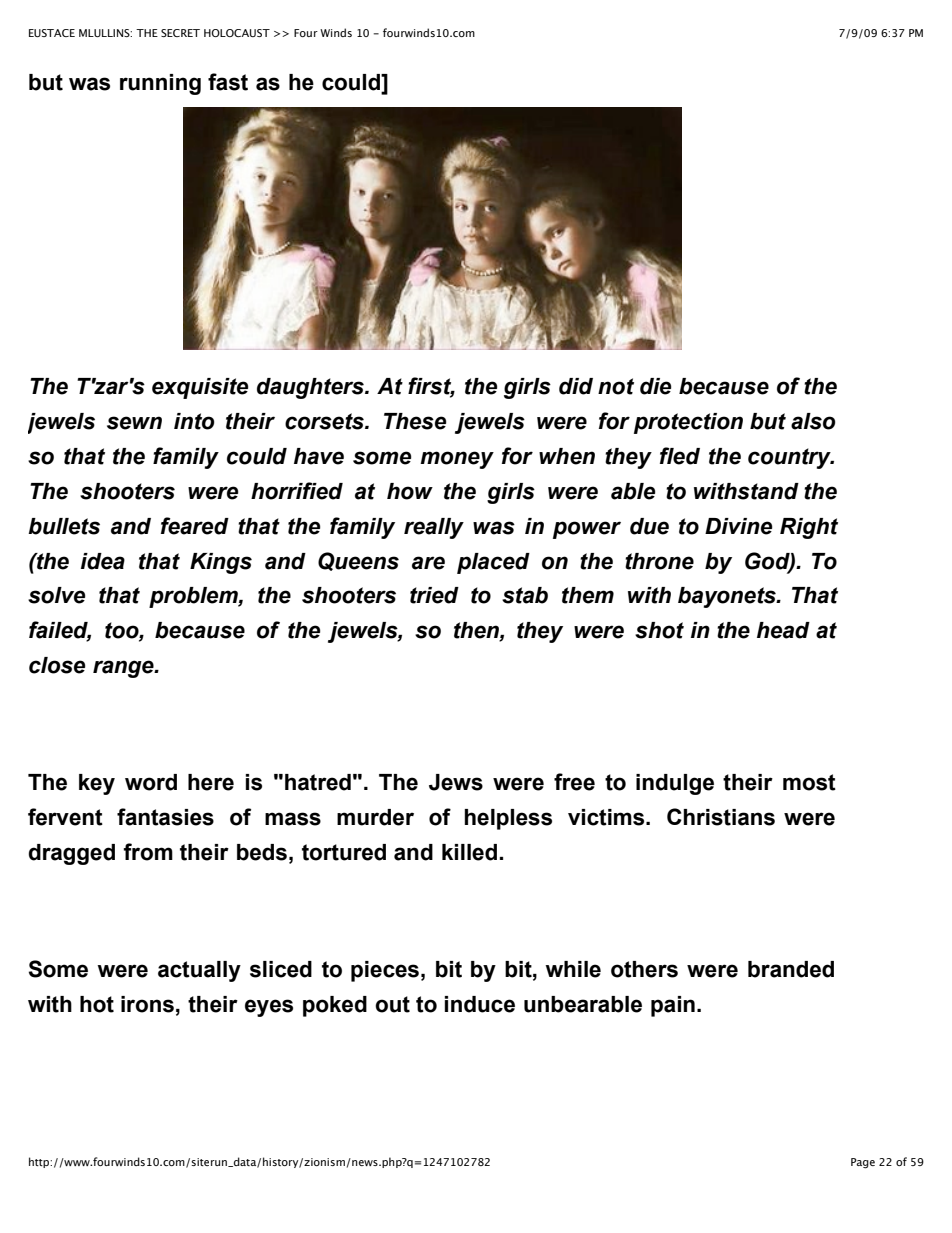  Describe the element at coordinates (434, 595) in the screenshot. I see `tried` at that location.
